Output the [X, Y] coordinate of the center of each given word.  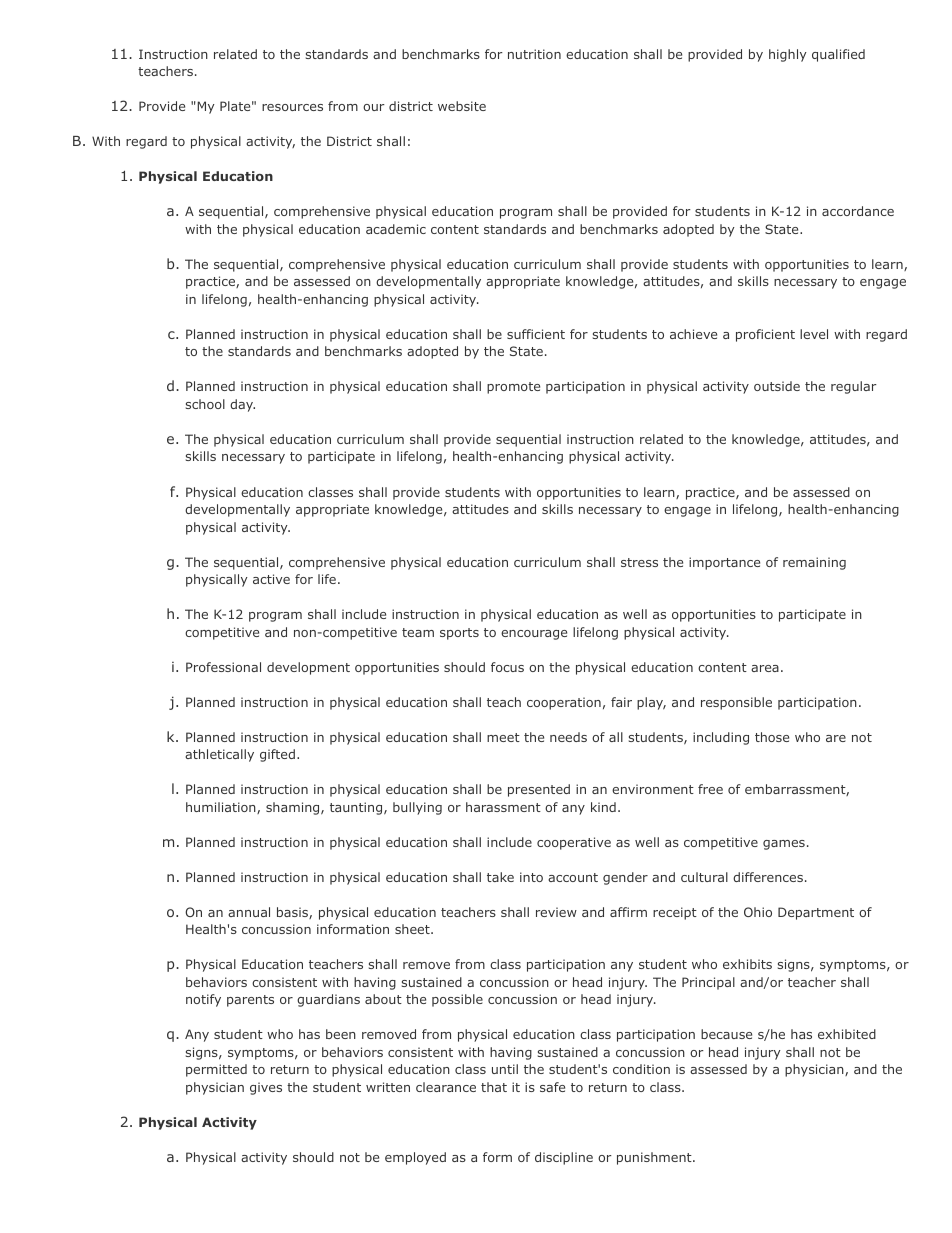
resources [292, 107]
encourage [534, 635]
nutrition [534, 54]
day [242, 405]
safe [552, 1087]
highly [788, 55]
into [531, 877]
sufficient [536, 334]
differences [768, 877]
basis [293, 913]
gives [266, 1088]
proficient [765, 335]
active [271, 579]
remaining [814, 563]
